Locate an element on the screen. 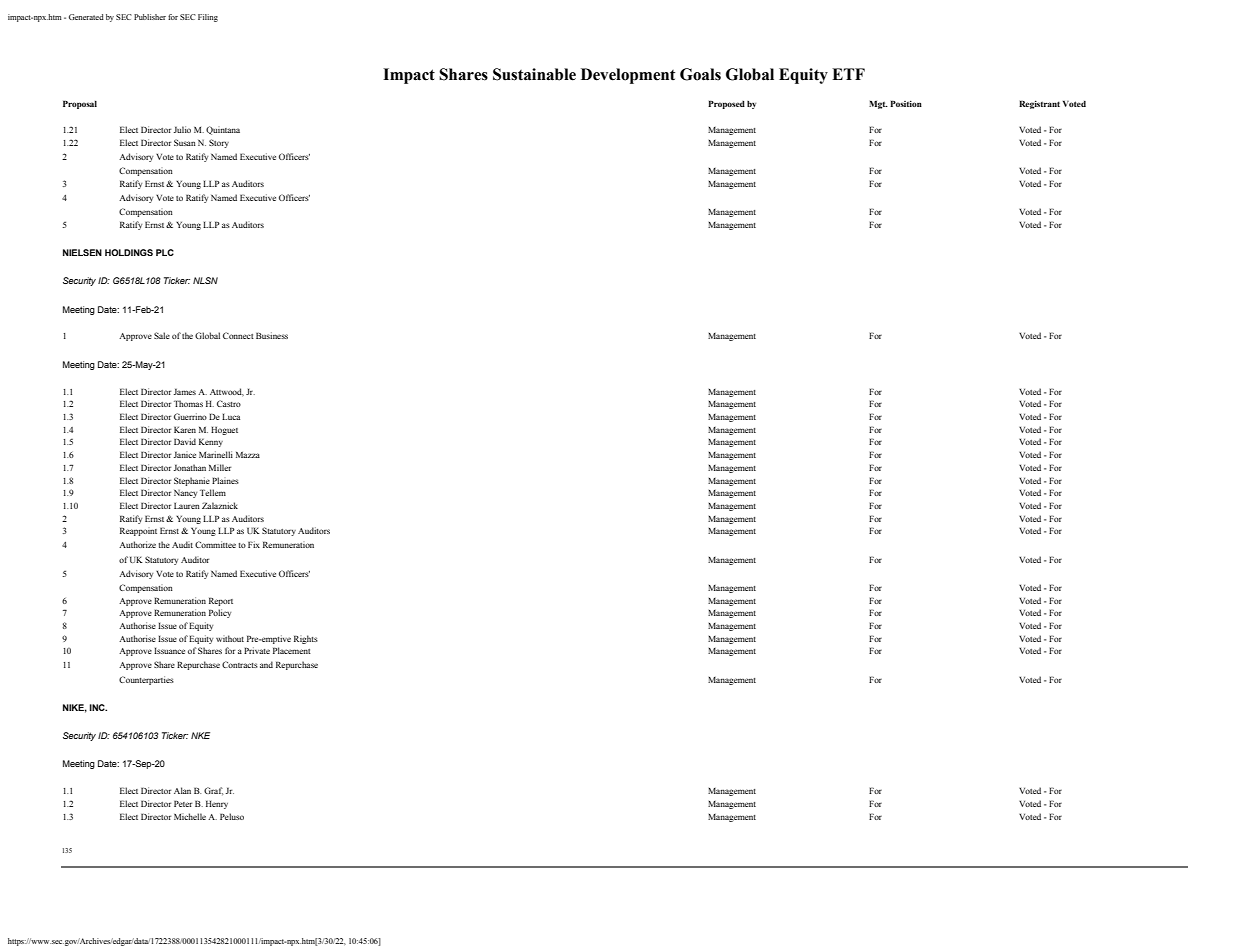 The image size is (1233, 952). Fix is located at coordinates (254, 544).
